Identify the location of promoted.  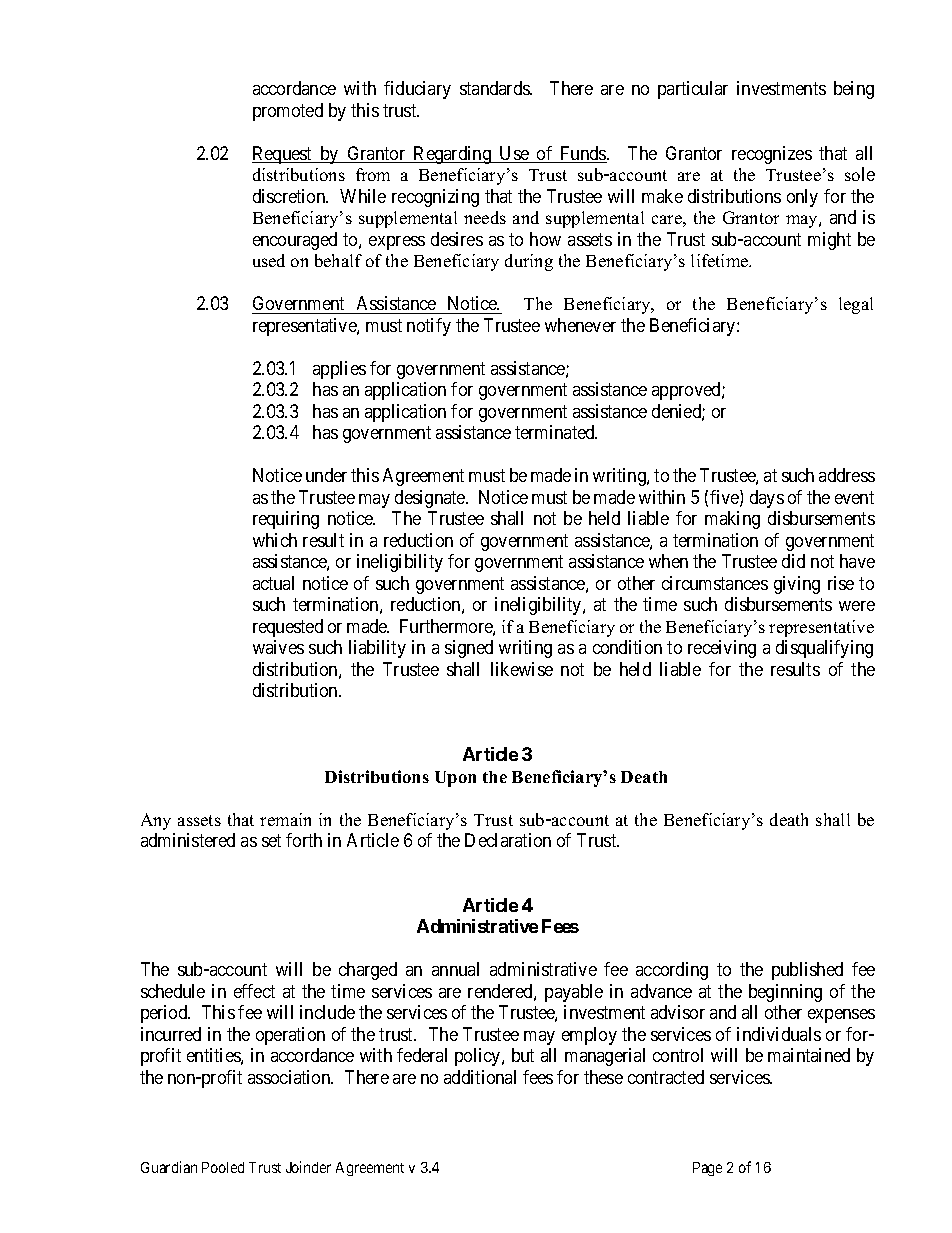
(288, 112).
